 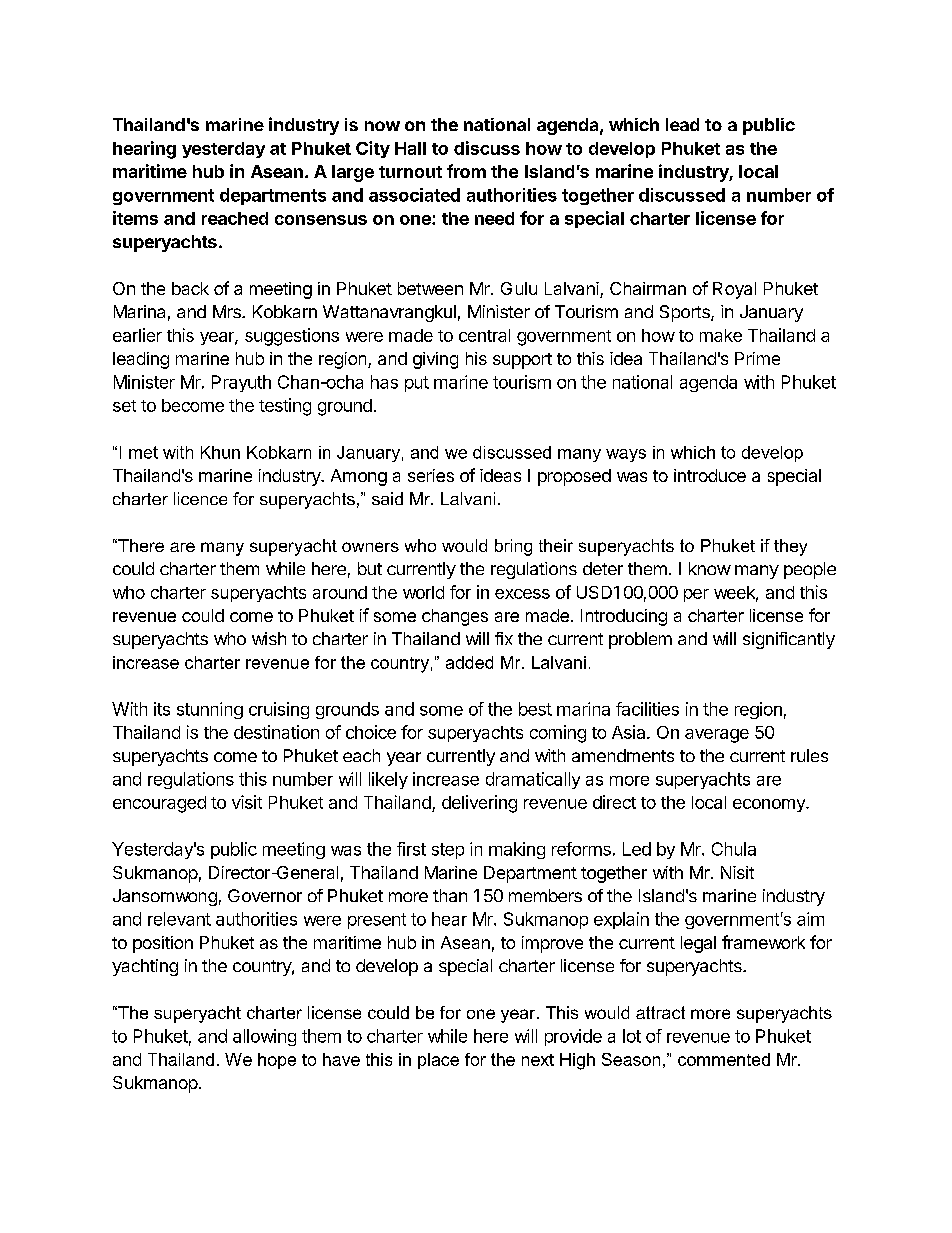 I want to click on testing, so click(x=285, y=407).
